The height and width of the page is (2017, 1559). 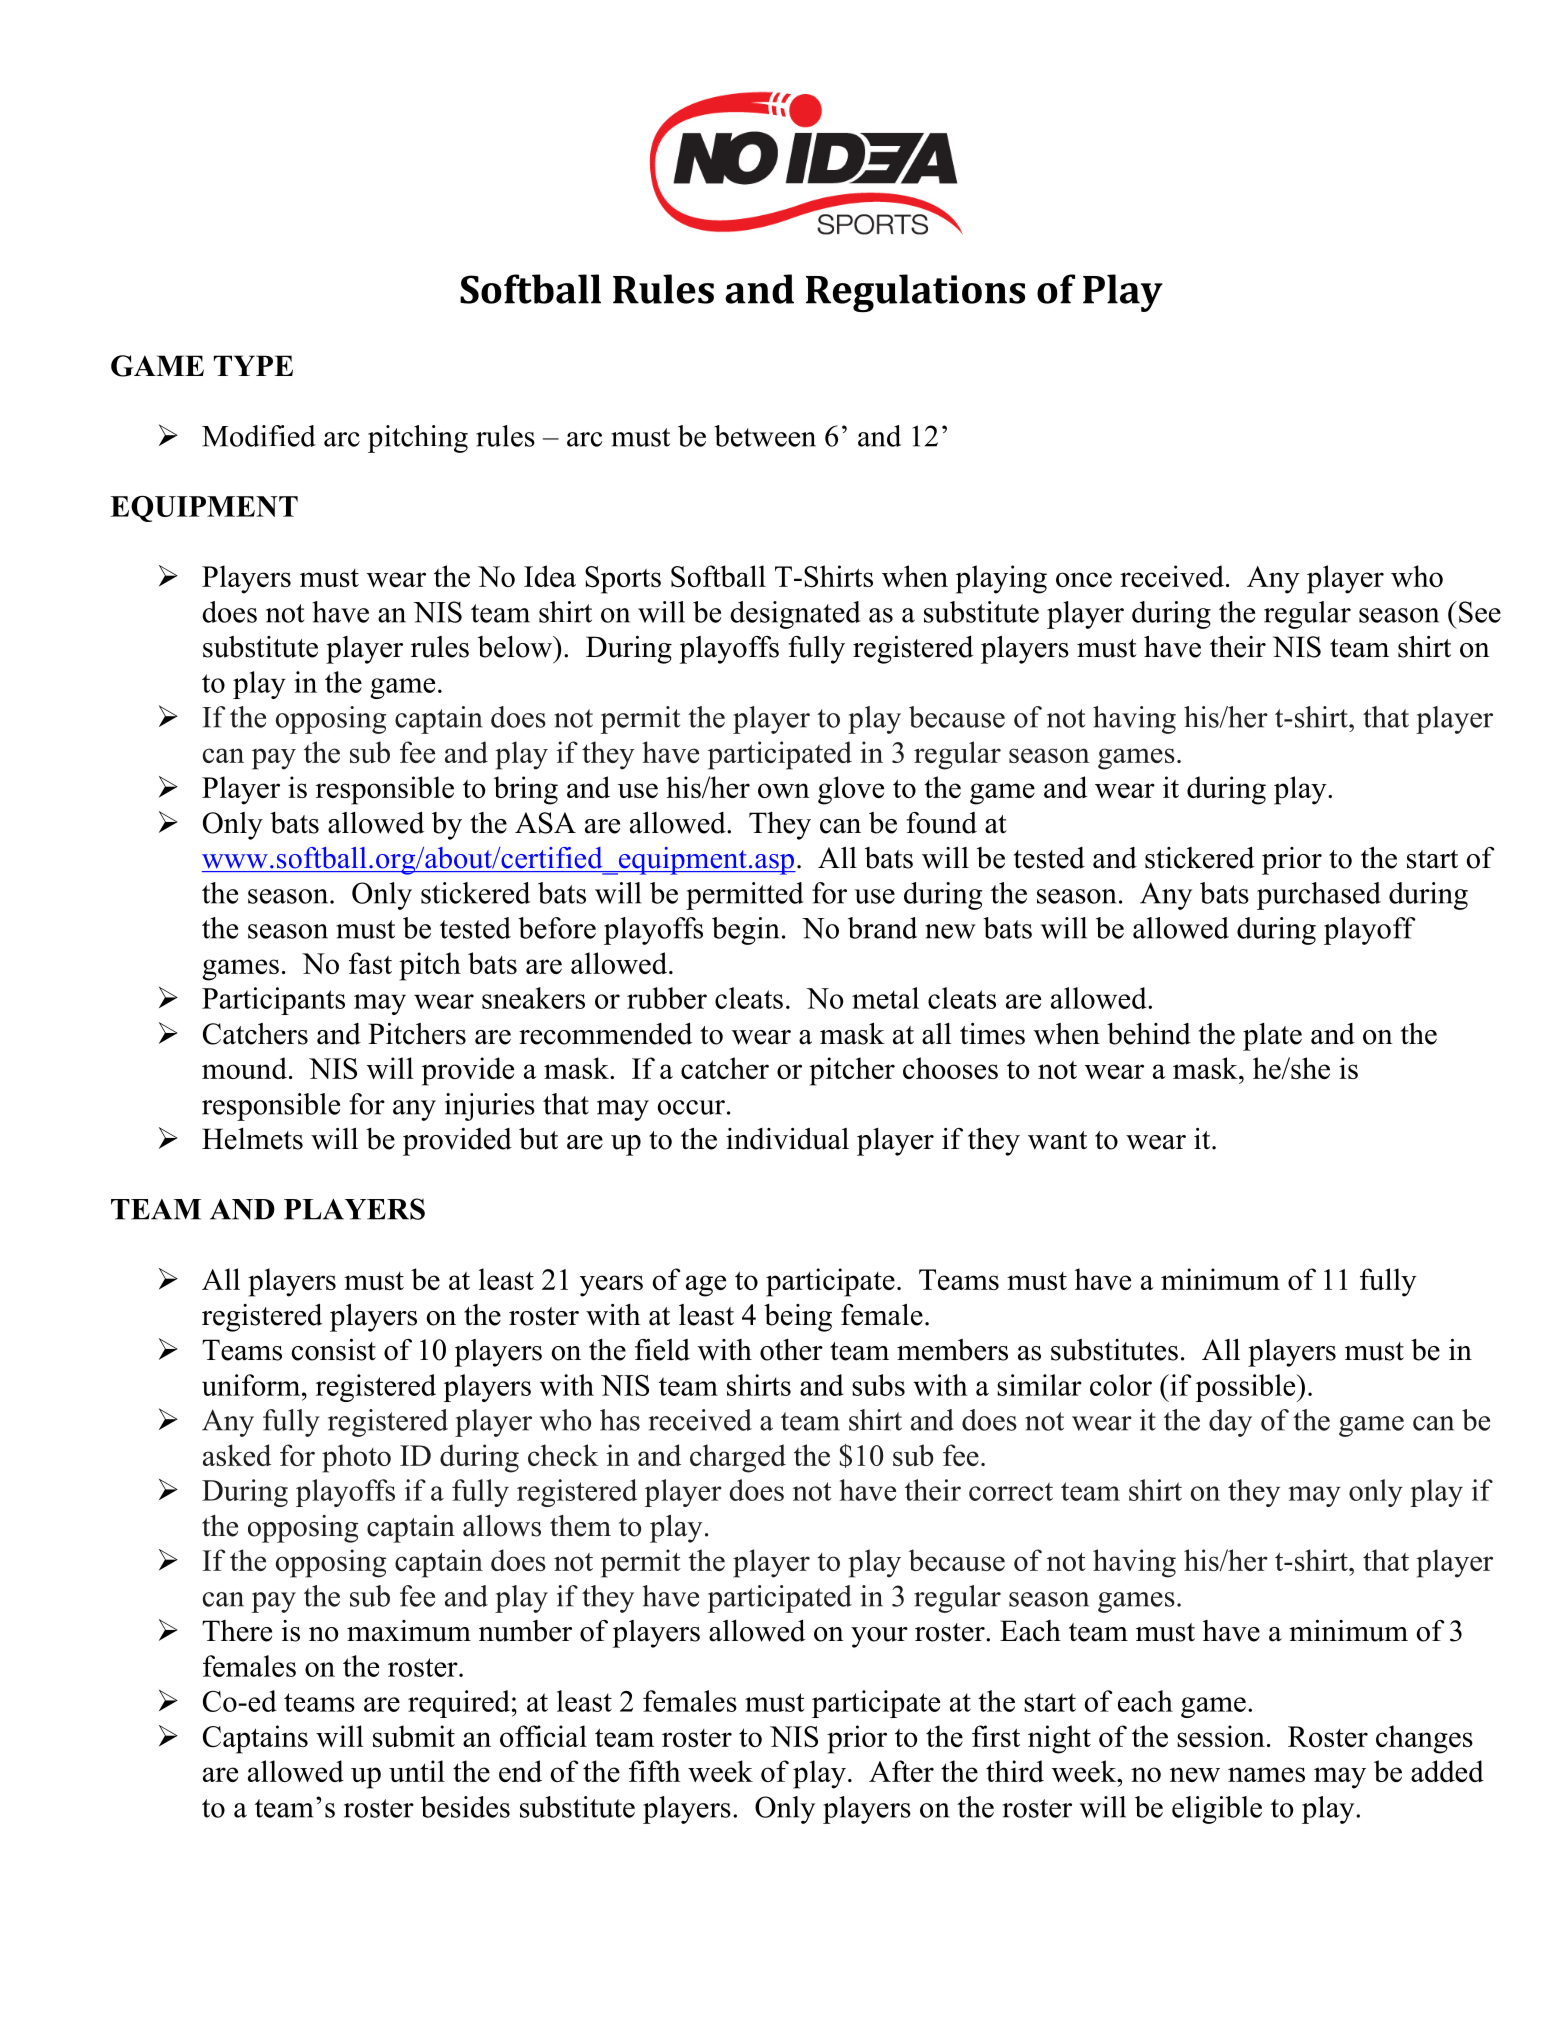 I want to click on once, so click(x=1084, y=579).
